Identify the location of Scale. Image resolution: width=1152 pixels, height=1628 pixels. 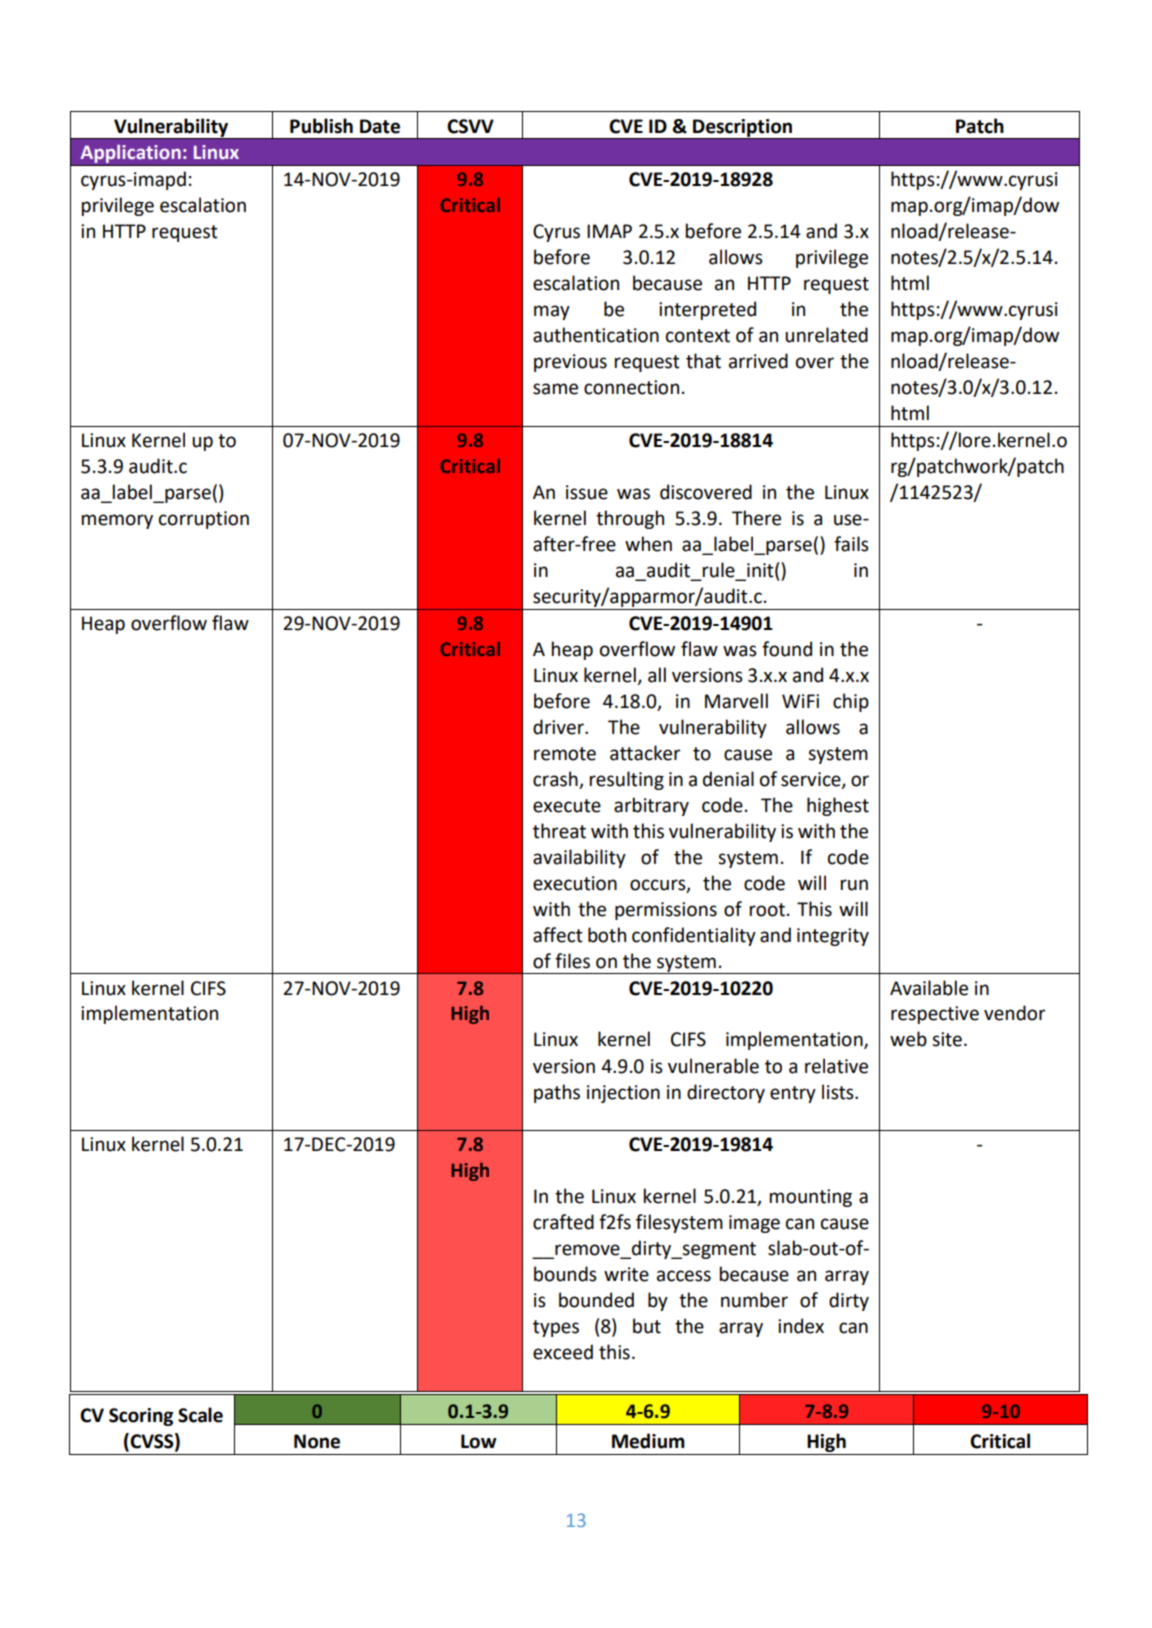
(200, 1415).
